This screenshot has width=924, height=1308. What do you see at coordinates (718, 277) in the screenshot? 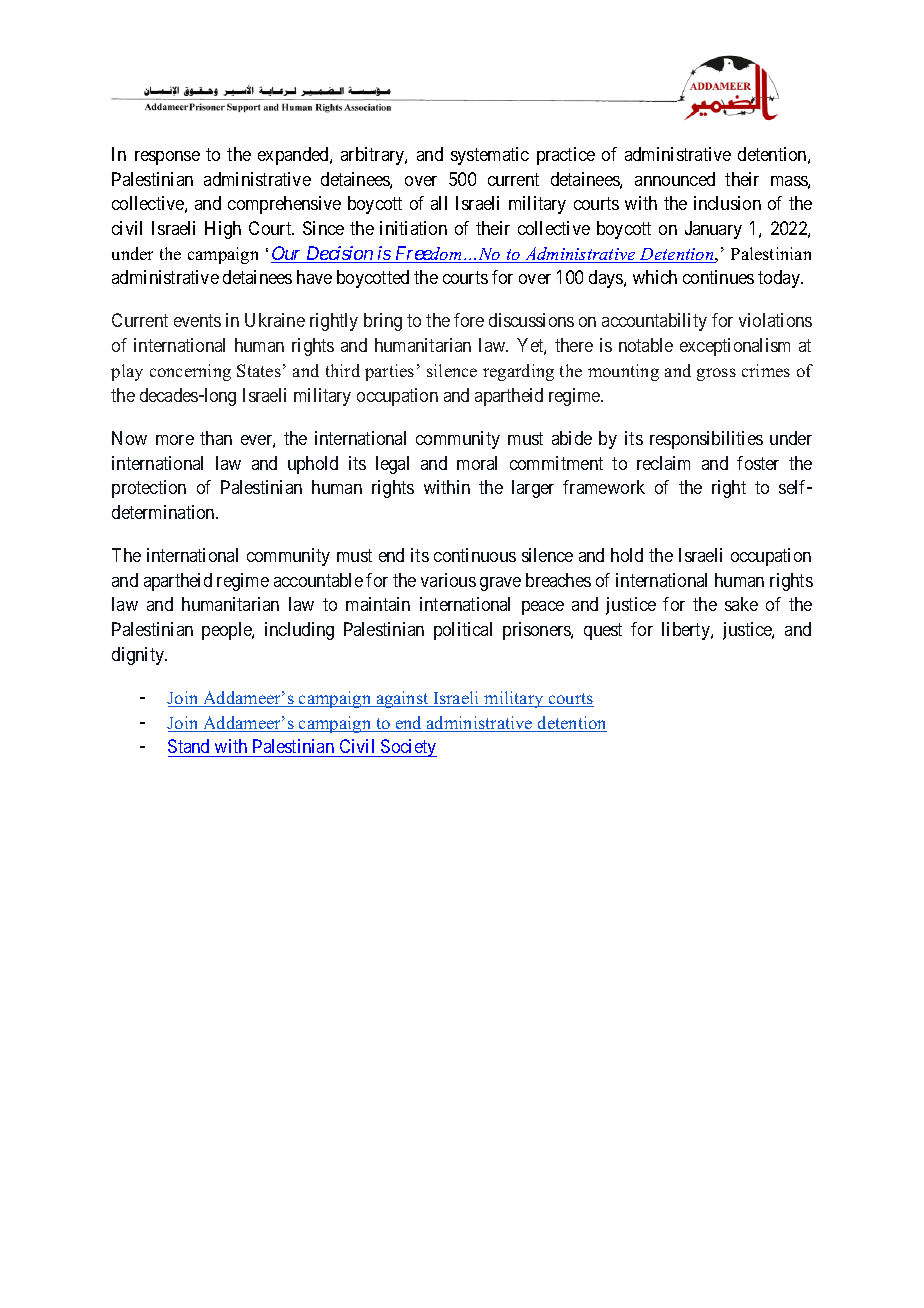
I see `continues` at bounding box center [718, 277].
